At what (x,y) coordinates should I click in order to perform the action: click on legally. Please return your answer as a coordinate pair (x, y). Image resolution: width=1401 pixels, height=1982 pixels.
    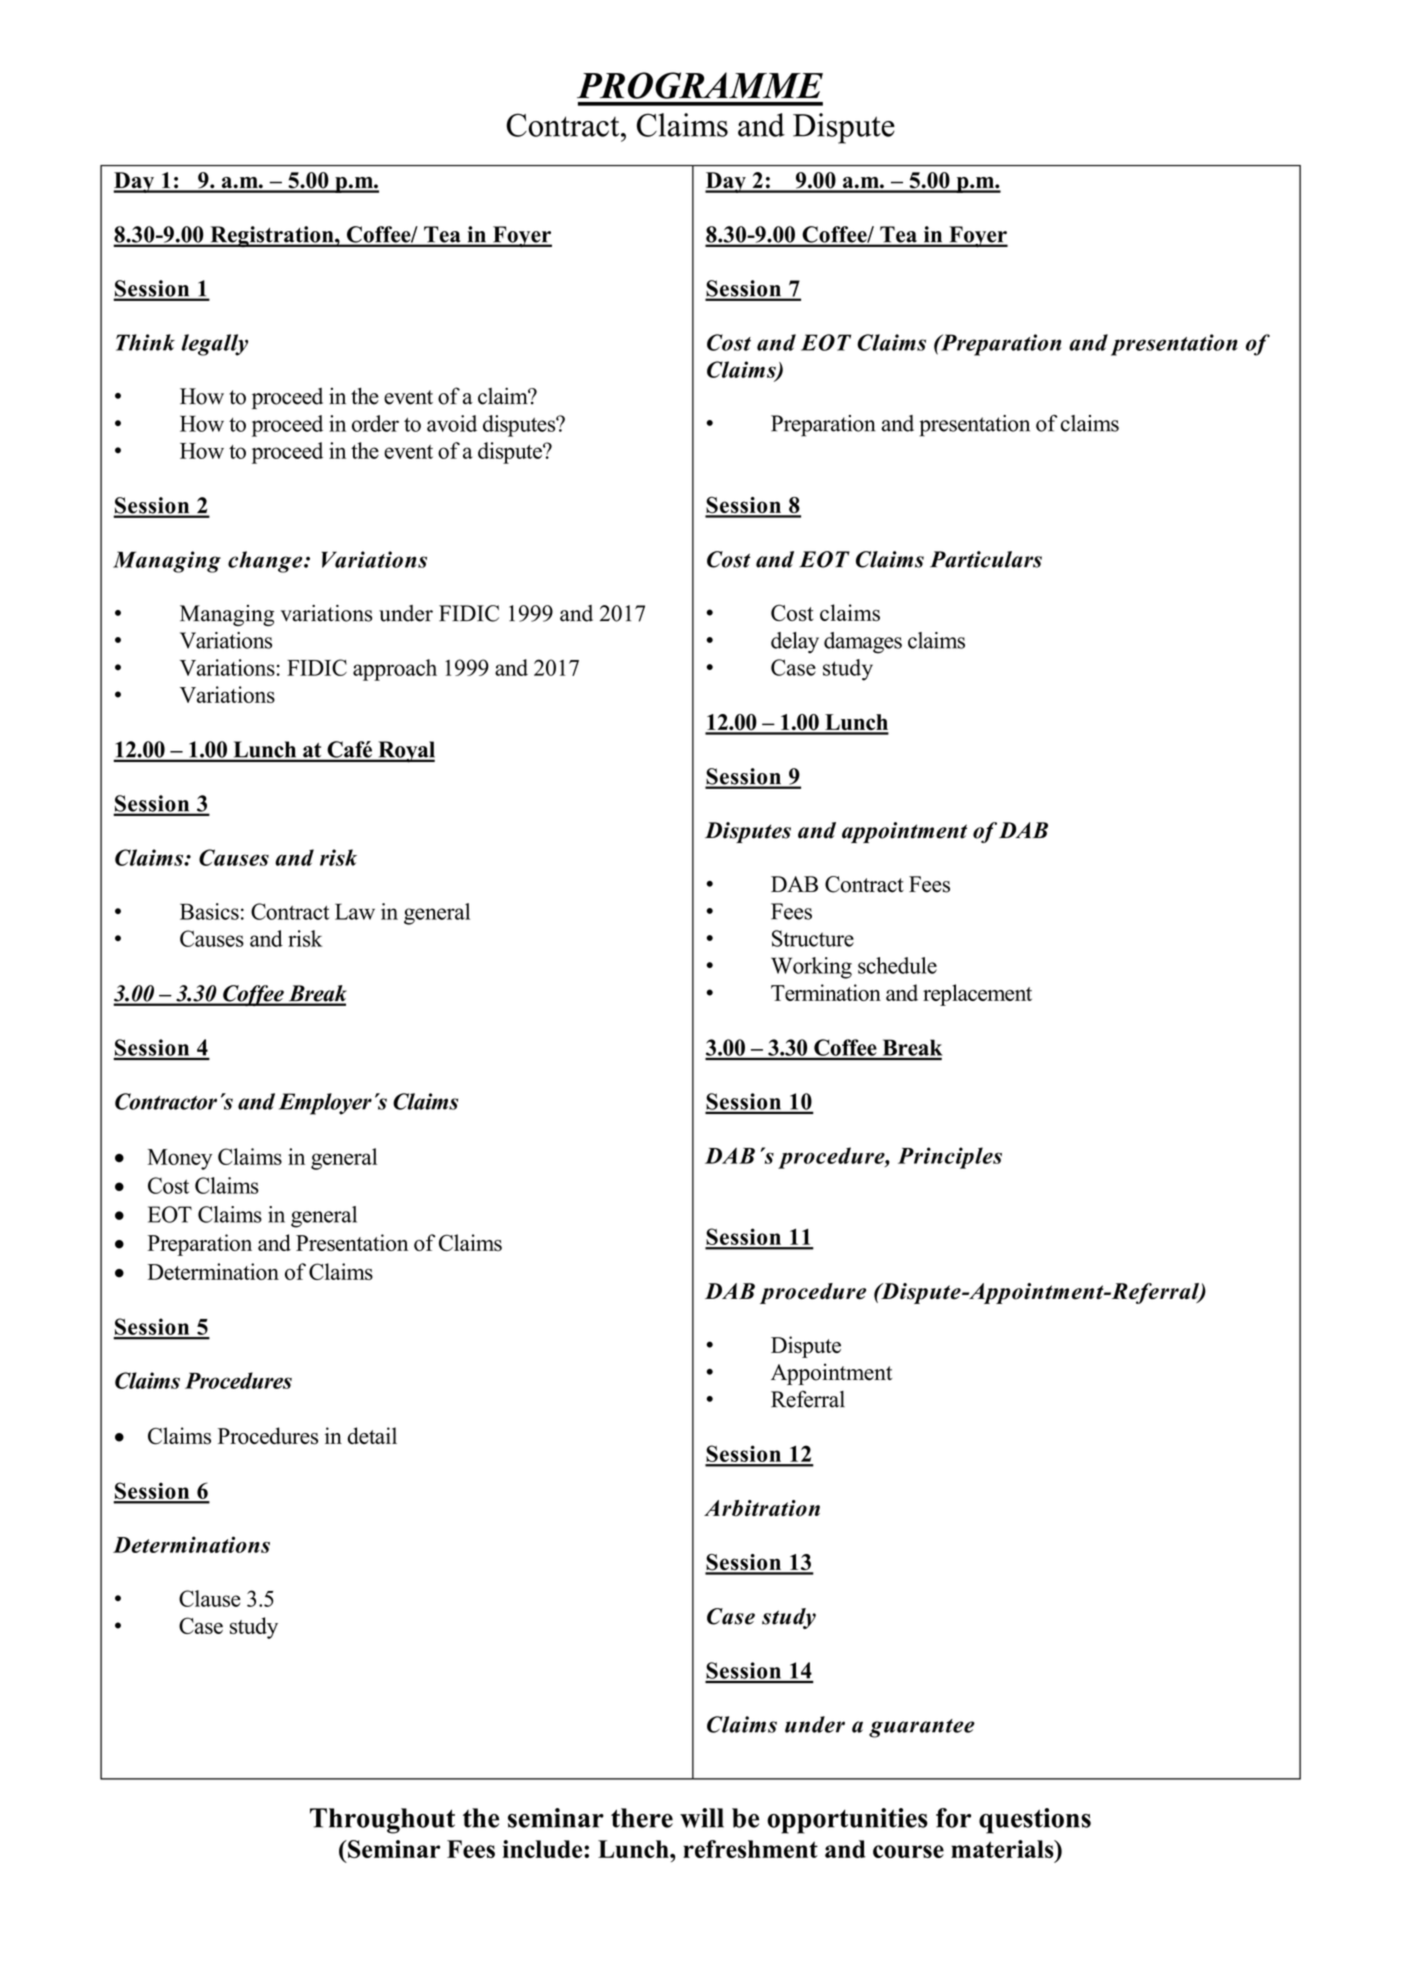
    Looking at the image, I should click on (215, 345).
